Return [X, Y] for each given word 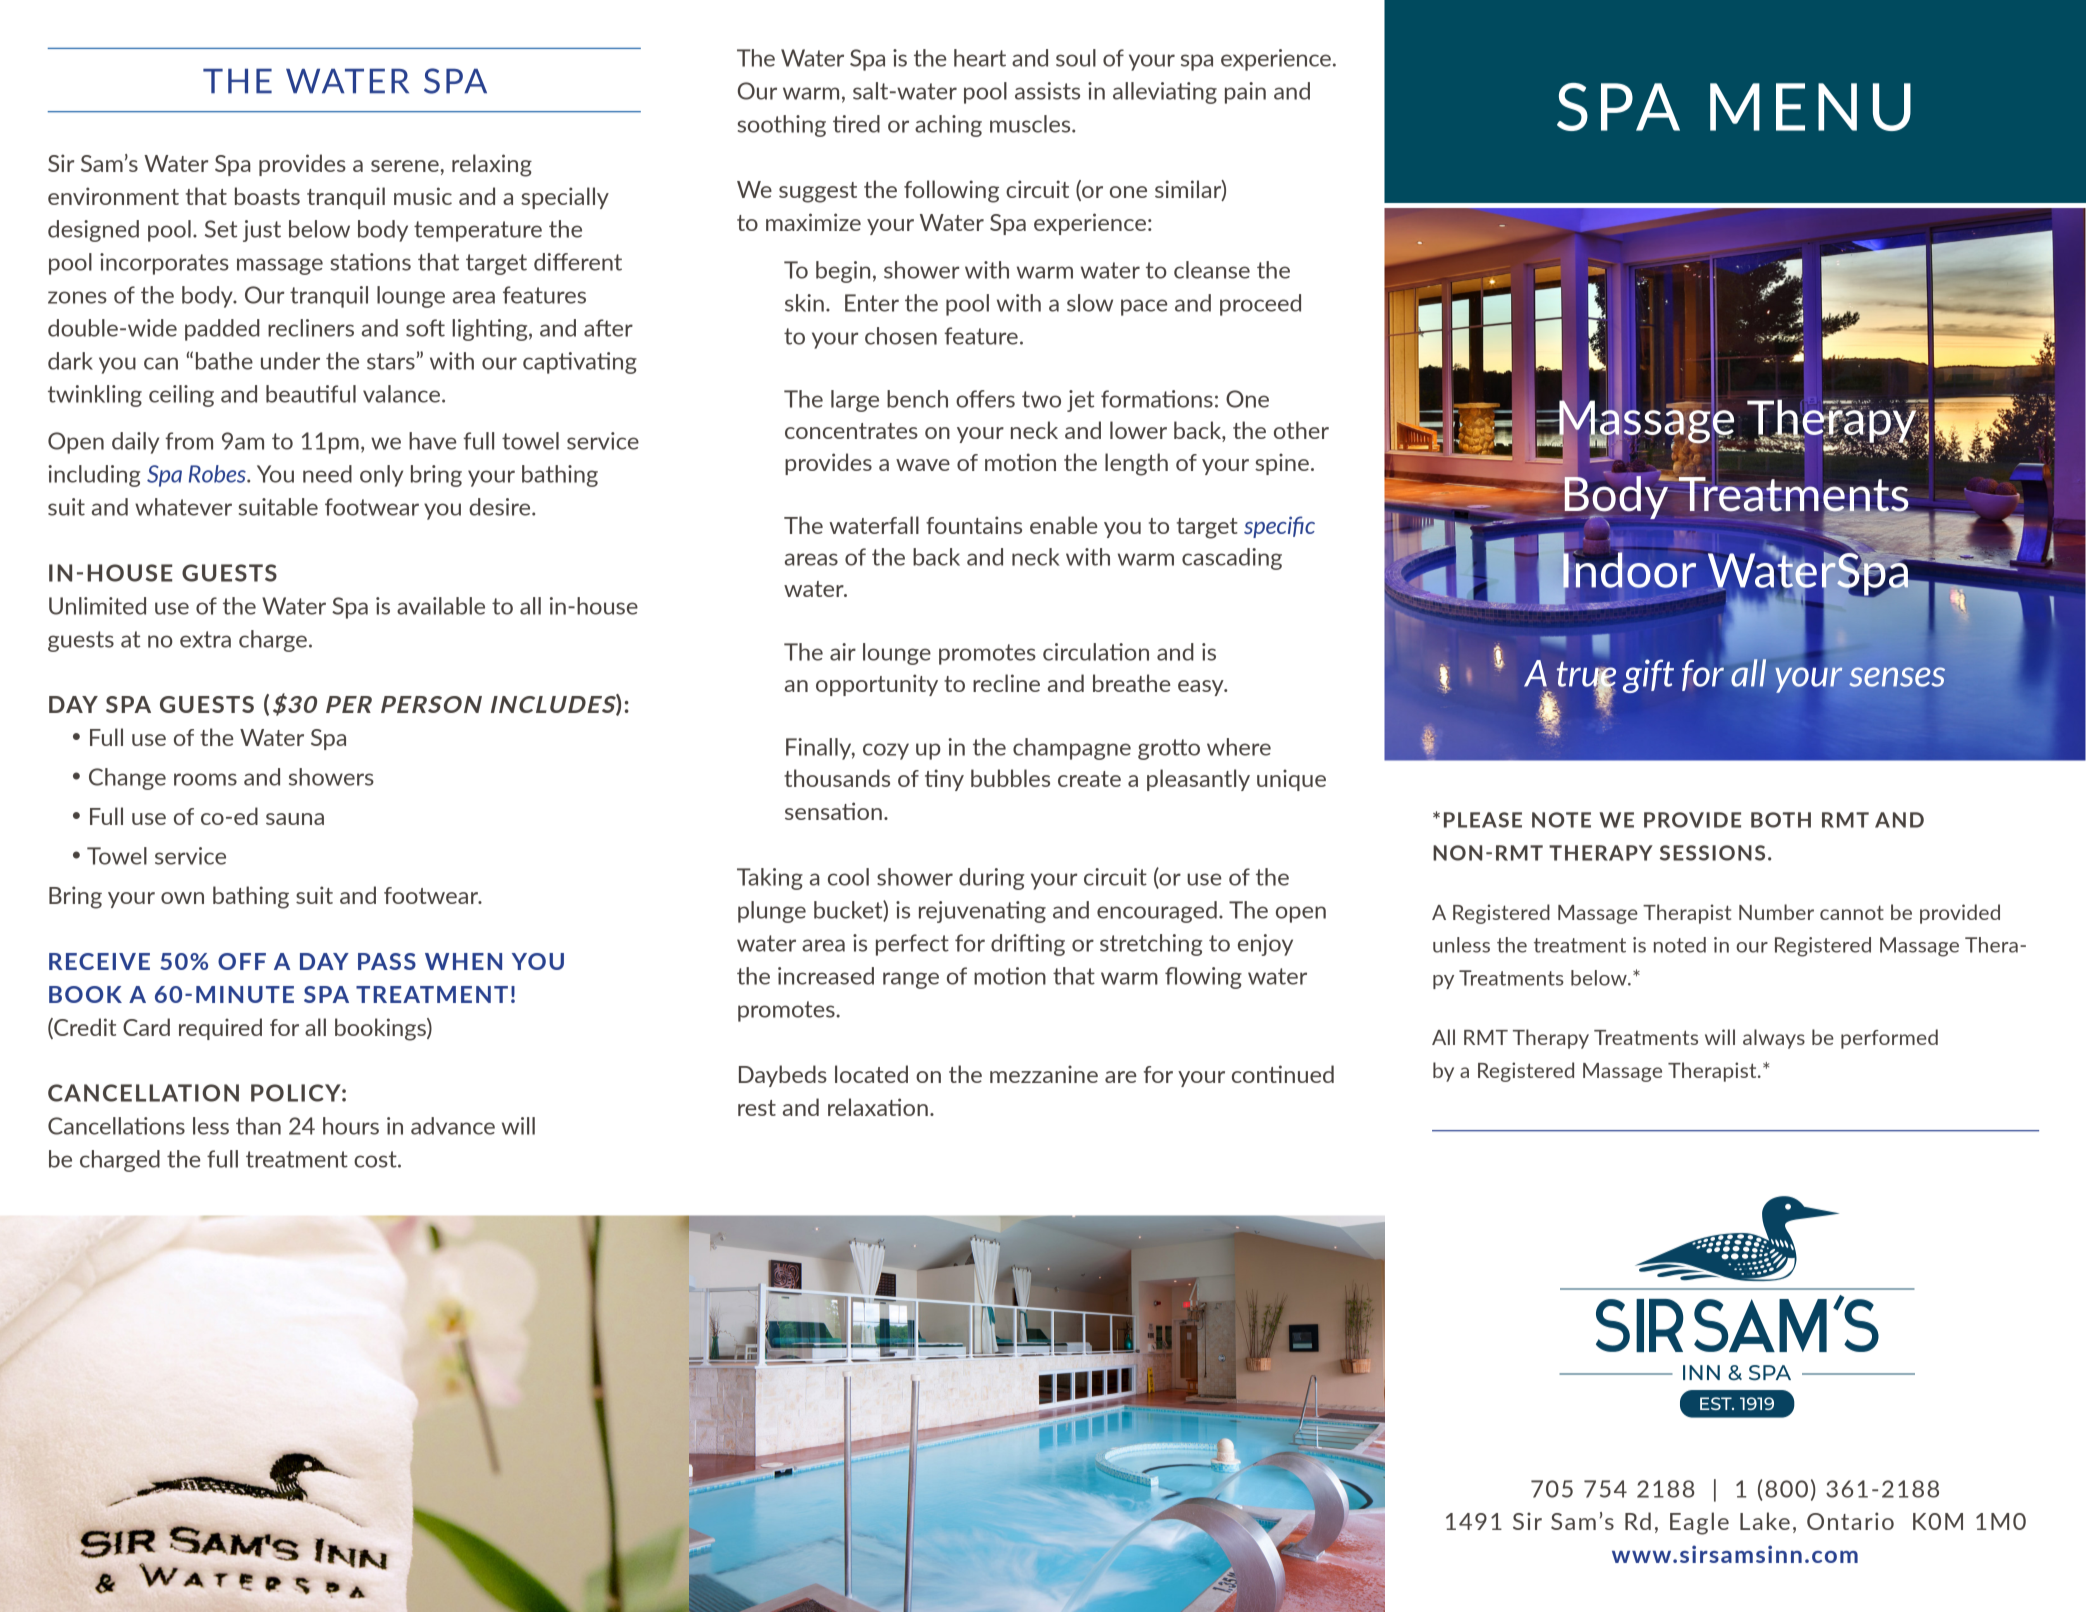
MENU [1810, 107]
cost [376, 1159]
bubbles [1010, 778]
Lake [1765, 1521]
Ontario [1850, 1521]
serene [405, 166]
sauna [295, 819]
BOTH [1781, 820]
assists [1047, 91]
